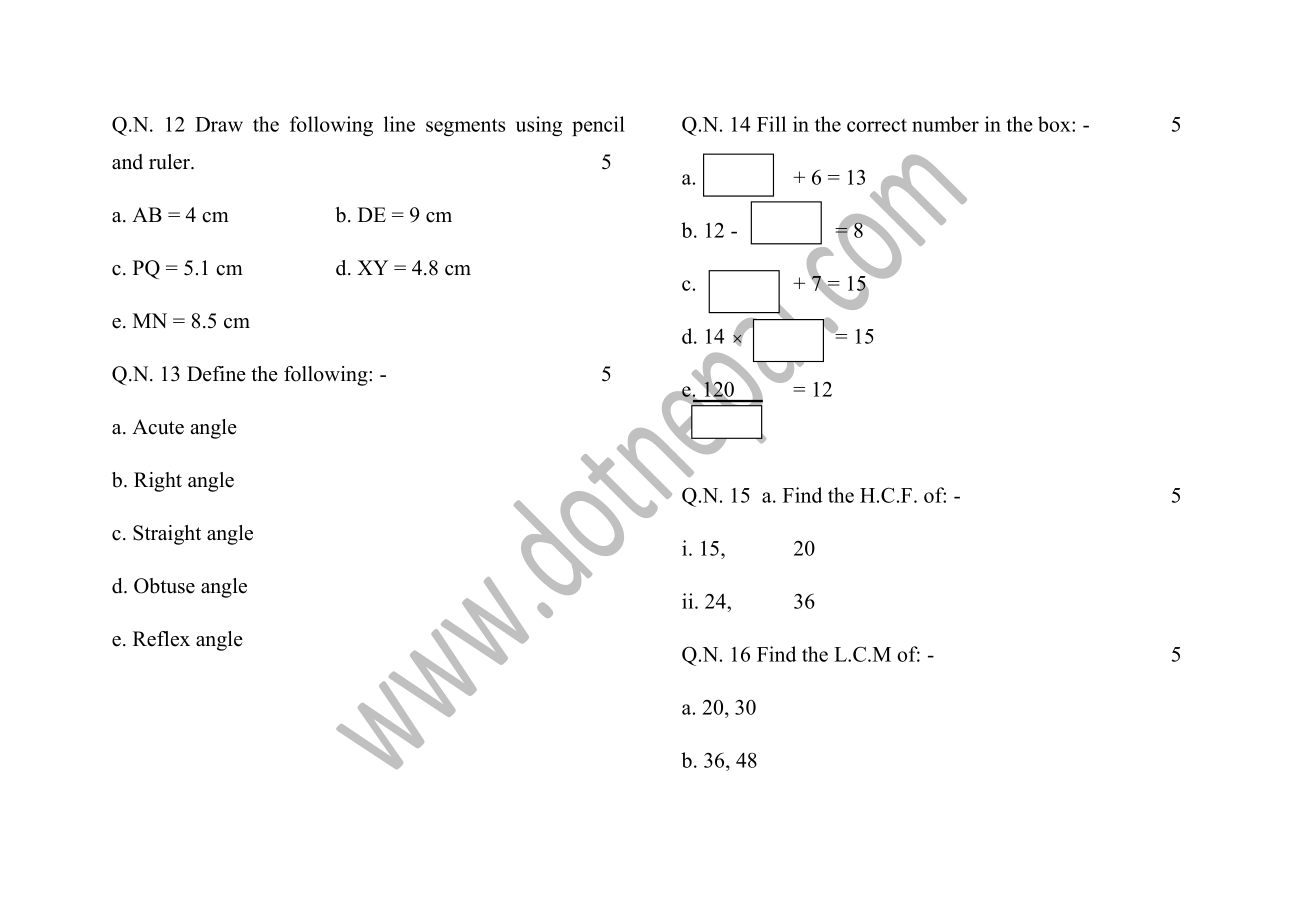 The image size is (1307, 924). I want to click on Right, so click(158, 482).
